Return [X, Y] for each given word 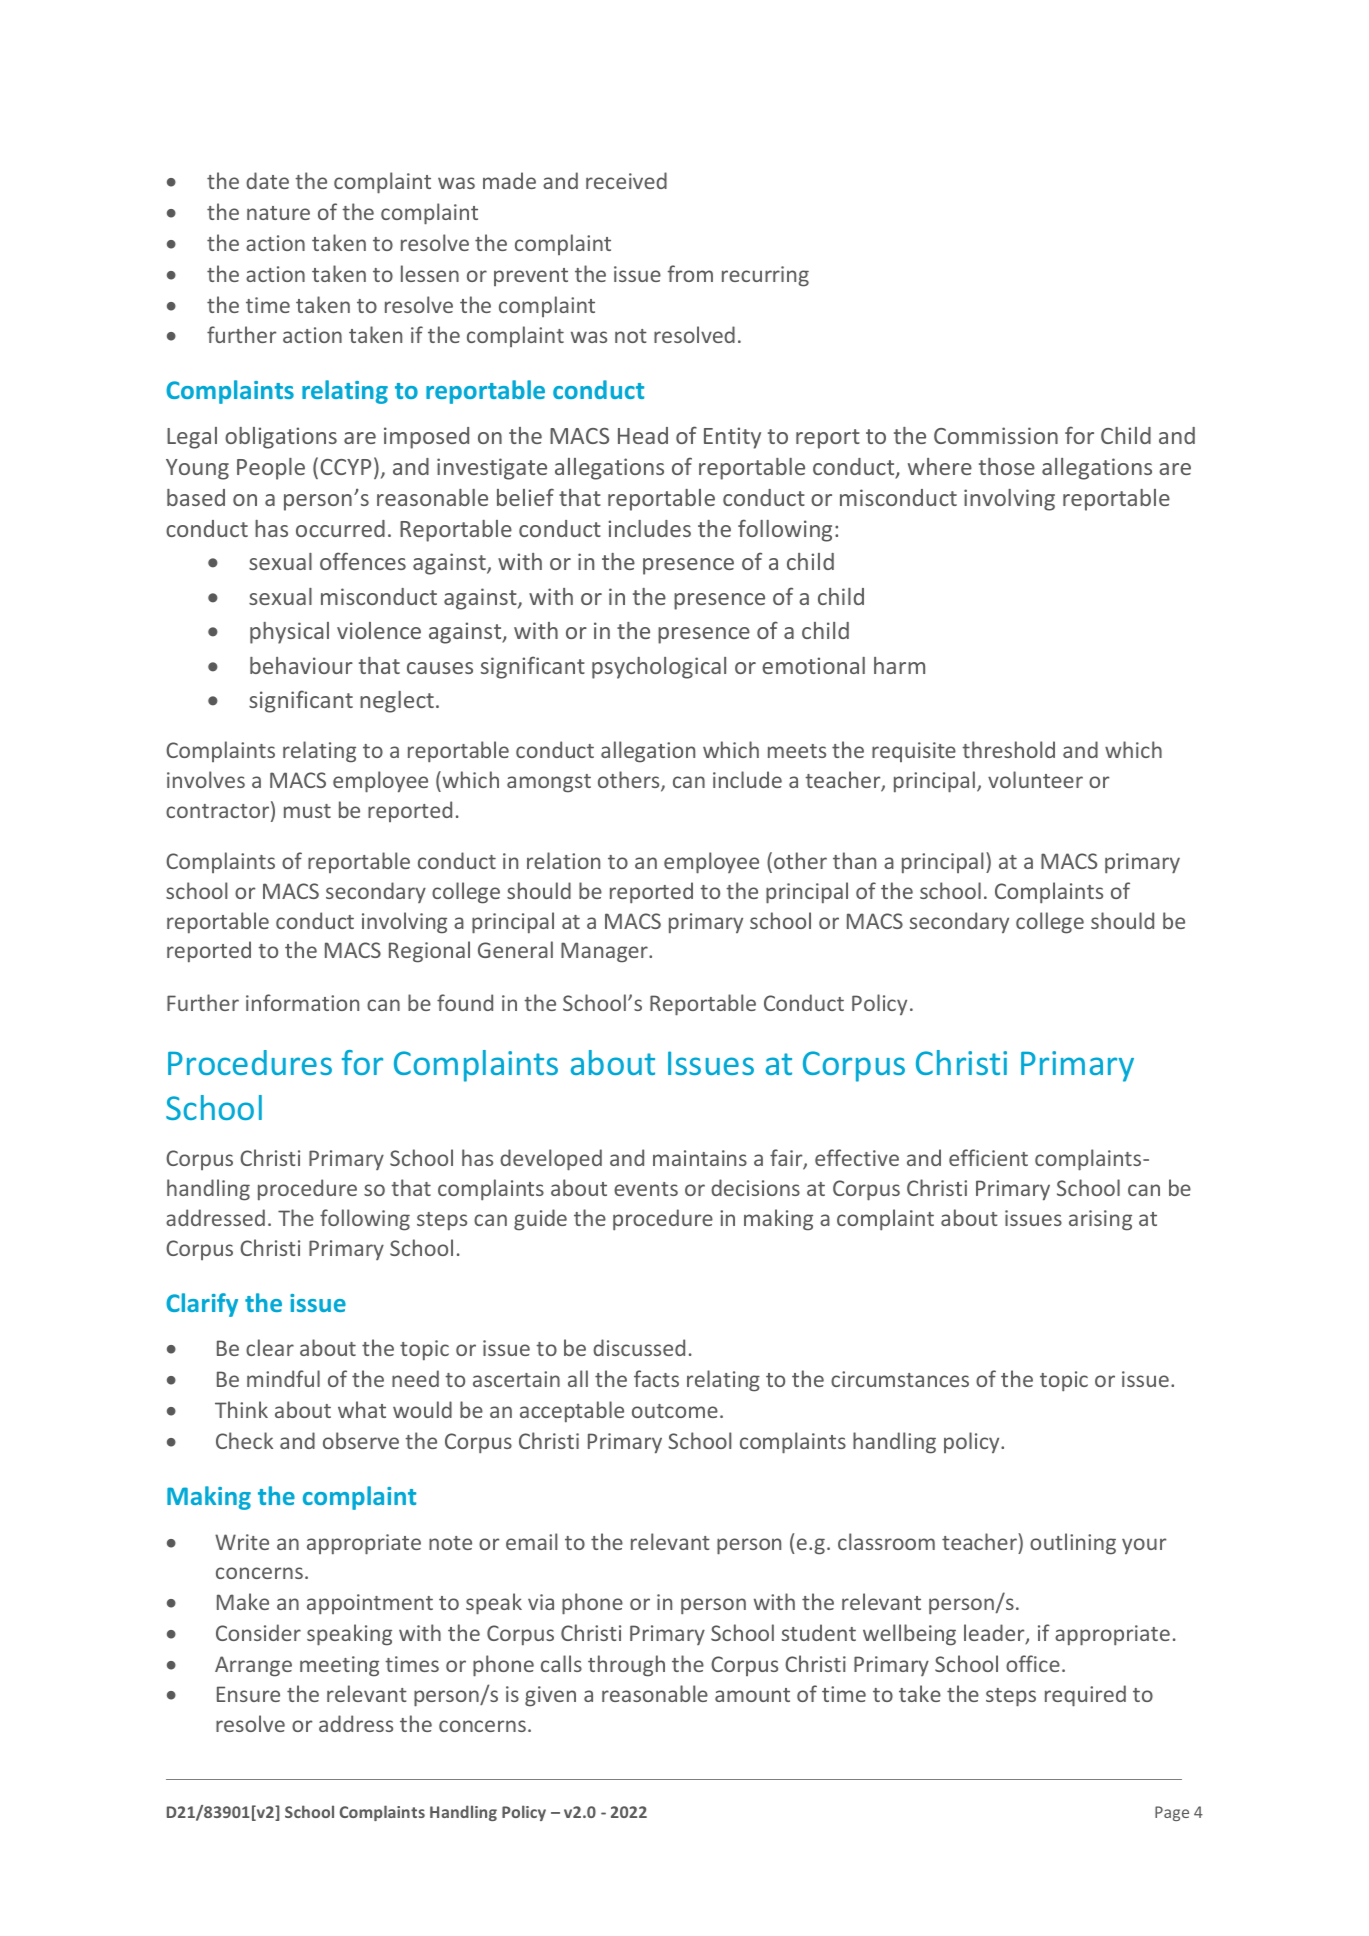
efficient [988, 1157]
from [690, 273]
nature [278, 213]
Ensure [248, 1694]
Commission [996, 435]
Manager [605, 952]
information [302, 1002]
